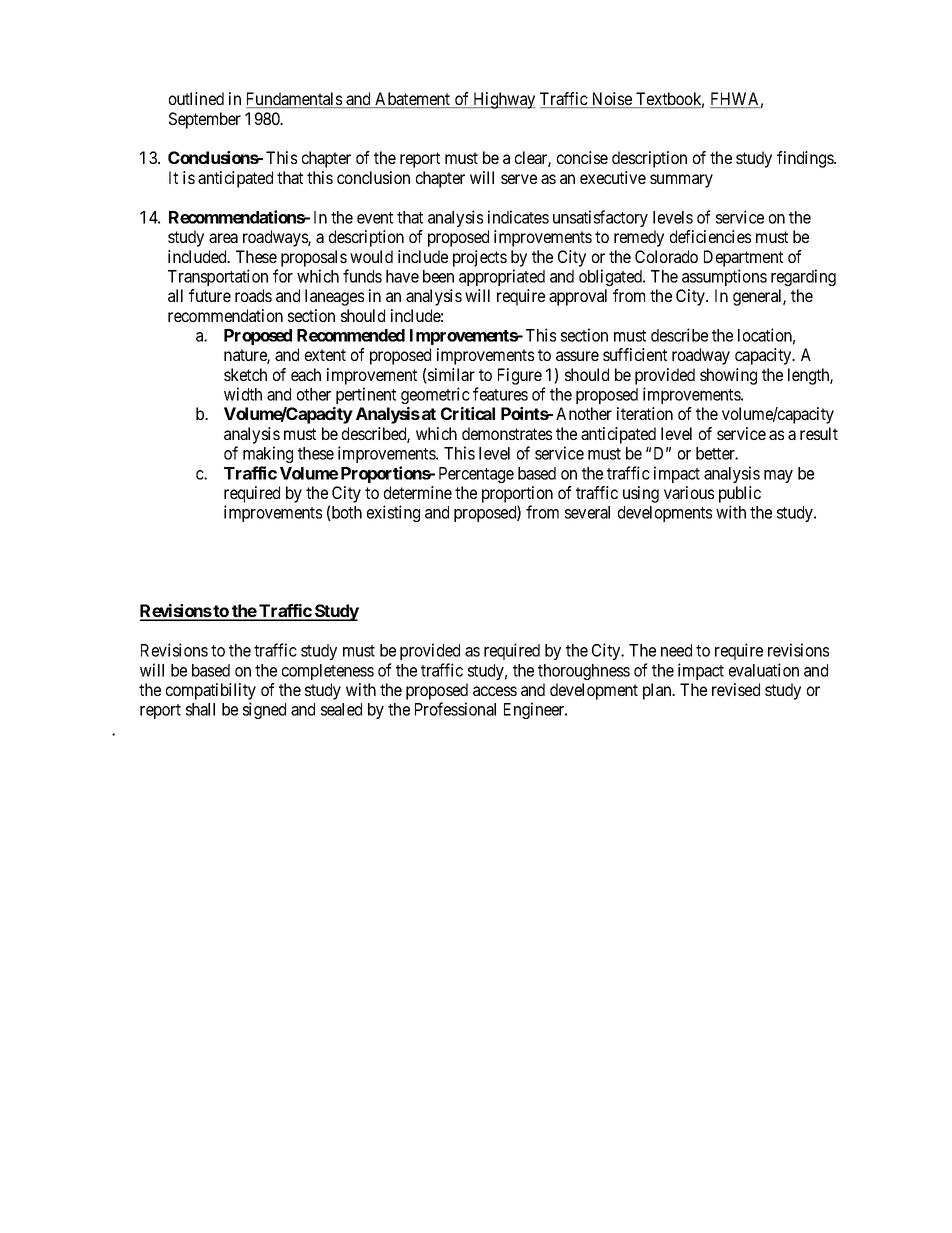 The height and width of the document is (1233, 952). I want to click on signed, so click(264, 710).
